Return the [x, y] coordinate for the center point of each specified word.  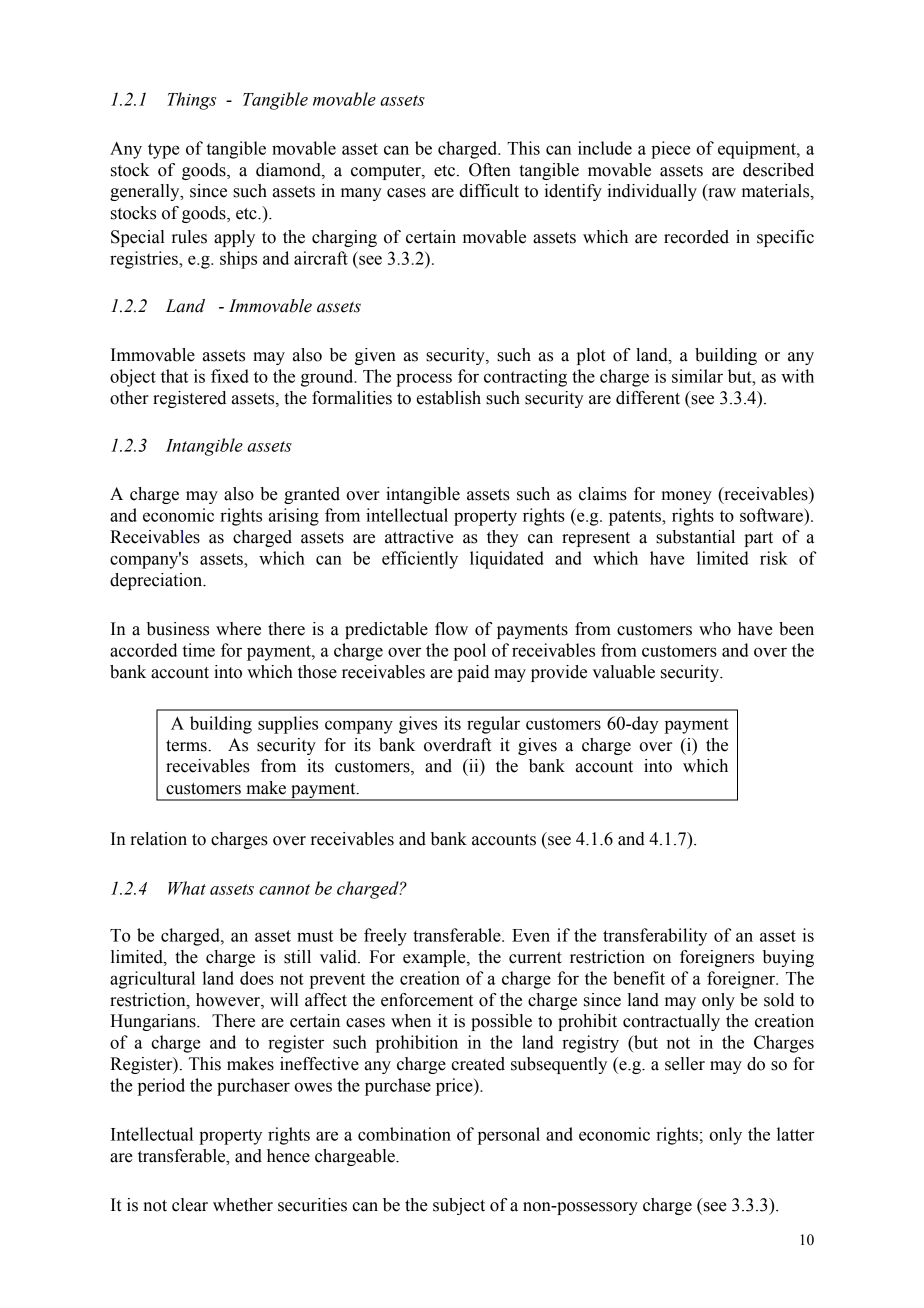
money [686, 497]
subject [459, 1206]
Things [191, 101]
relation [158, 839]
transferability [655, 937]
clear [190, 1205]
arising [294, 517]
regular [493, 725]
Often [490, 170]
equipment [758, 150]
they [503, 538]
